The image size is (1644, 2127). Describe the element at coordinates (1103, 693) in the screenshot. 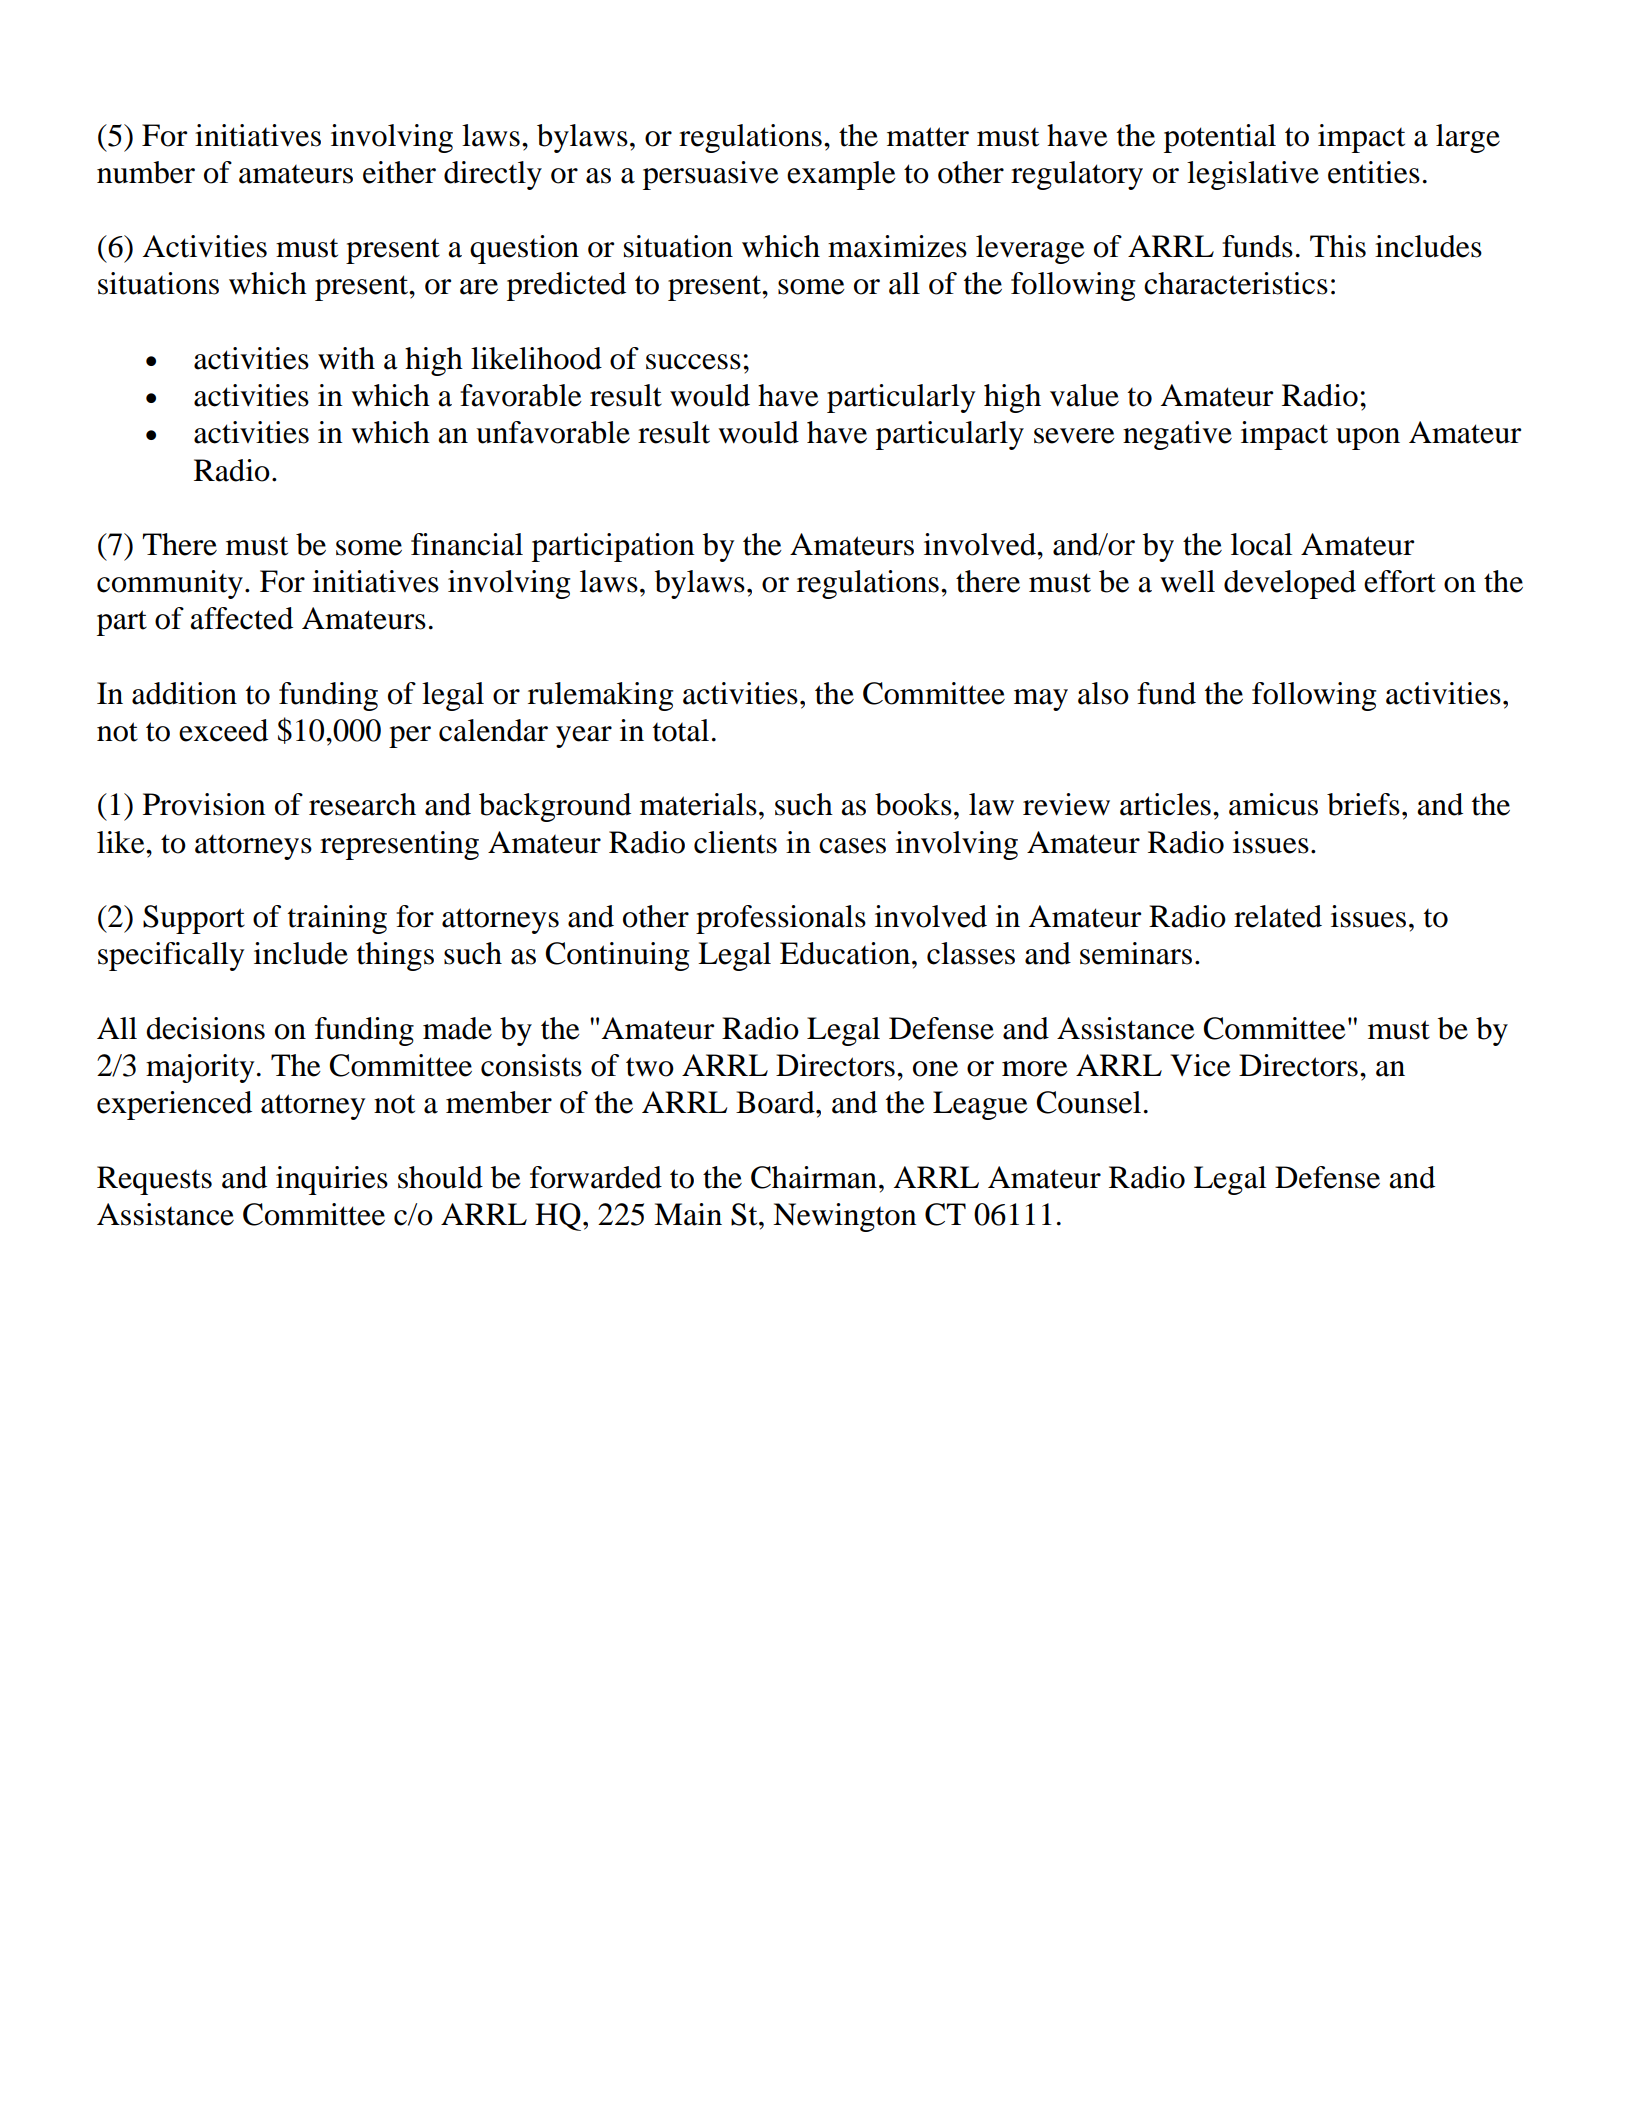

I see `also` at that location.
